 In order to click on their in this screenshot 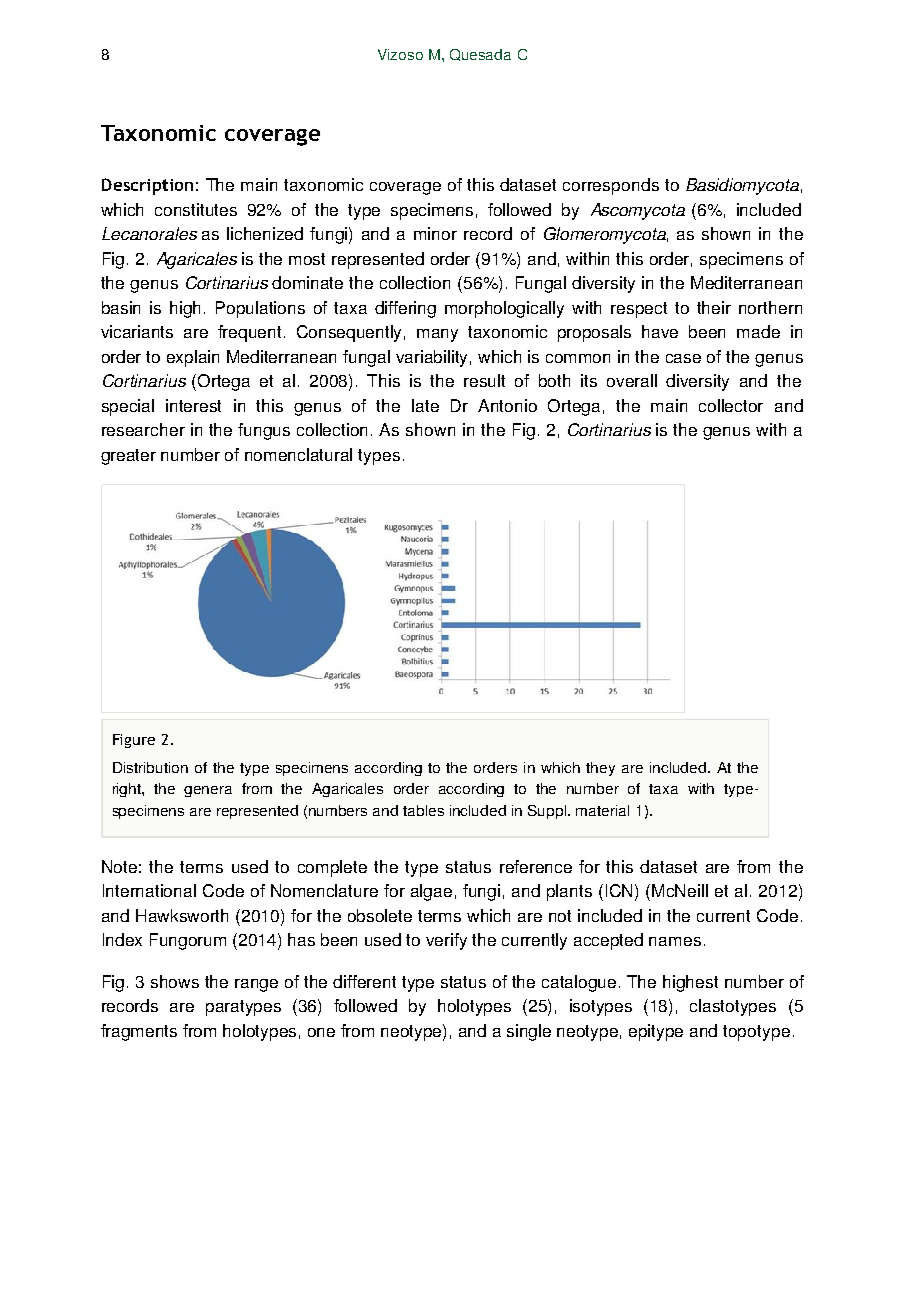, I will do `click(714, 307)`.
